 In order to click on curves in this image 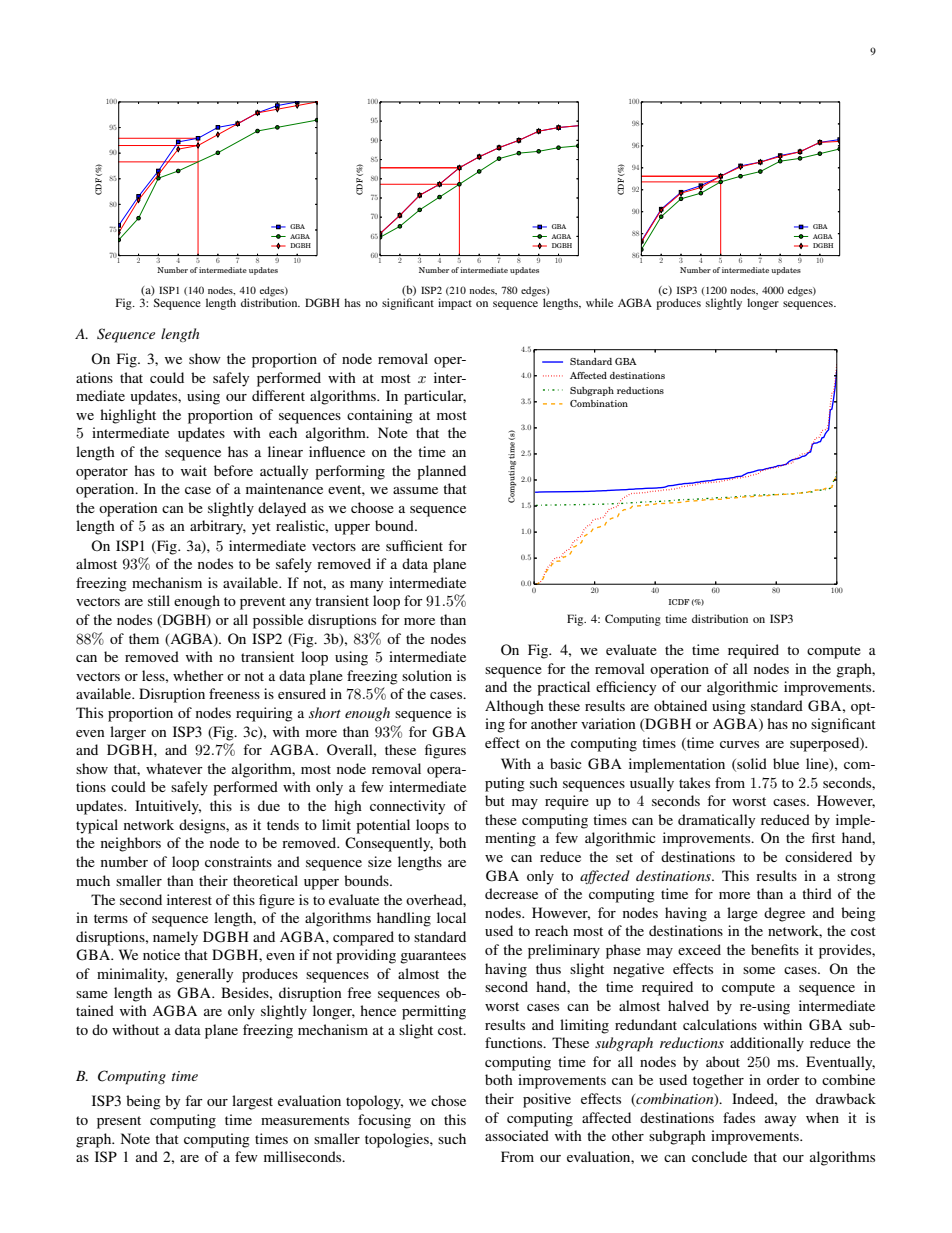, I will do `click(739, 744)`.
